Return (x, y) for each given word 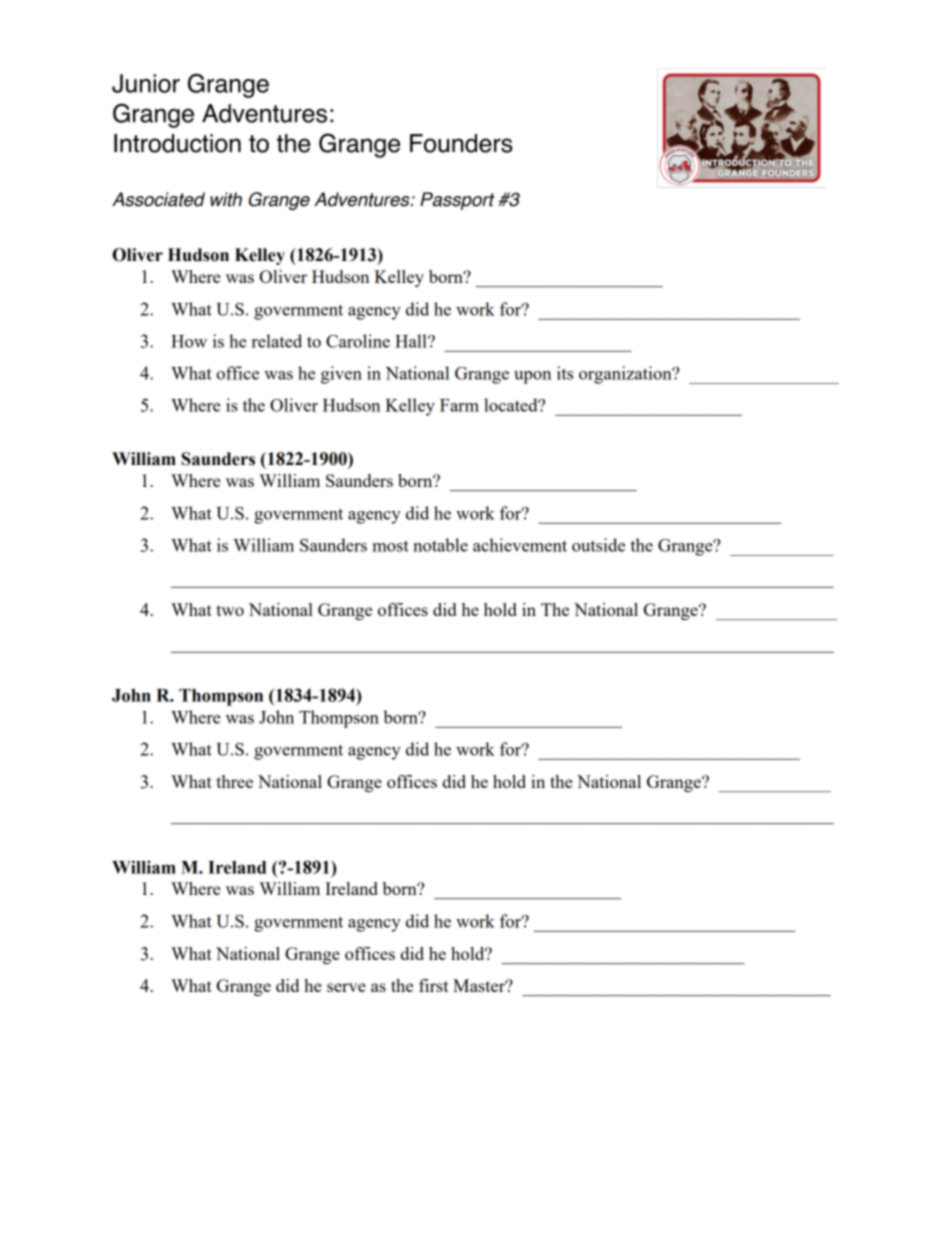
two (230, 610)
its (565, 373)
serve (346, 987)
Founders (461, 143)
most (390, 546)
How (189, 341)
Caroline (358, 341)
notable (440, 545)
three (234, 781)
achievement (520, 545)
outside (598, 545)
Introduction (177, 143)
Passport (457, 201)
